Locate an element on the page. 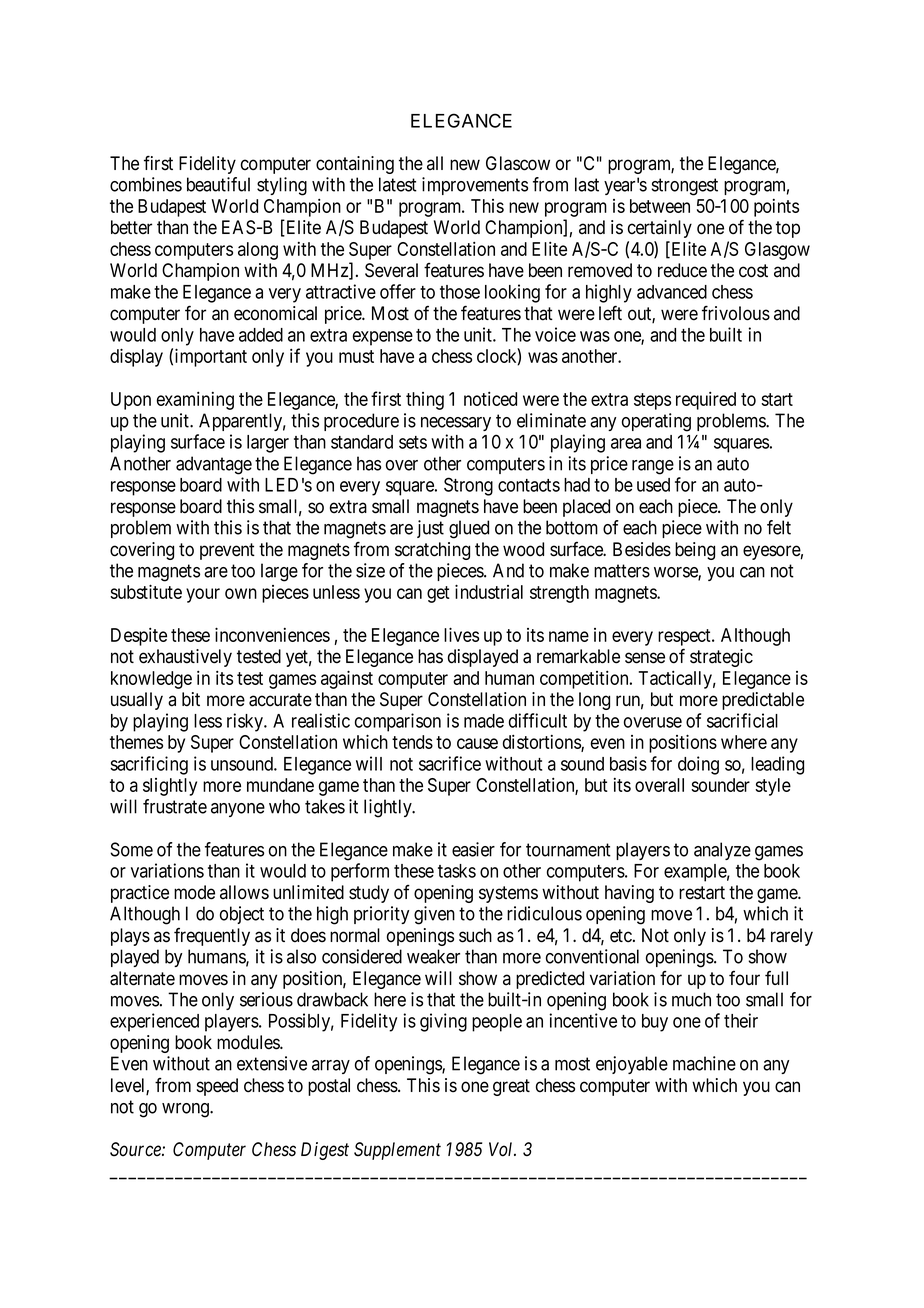 This page has height=1308, width=924. between is located at coordinates (660, 206).
